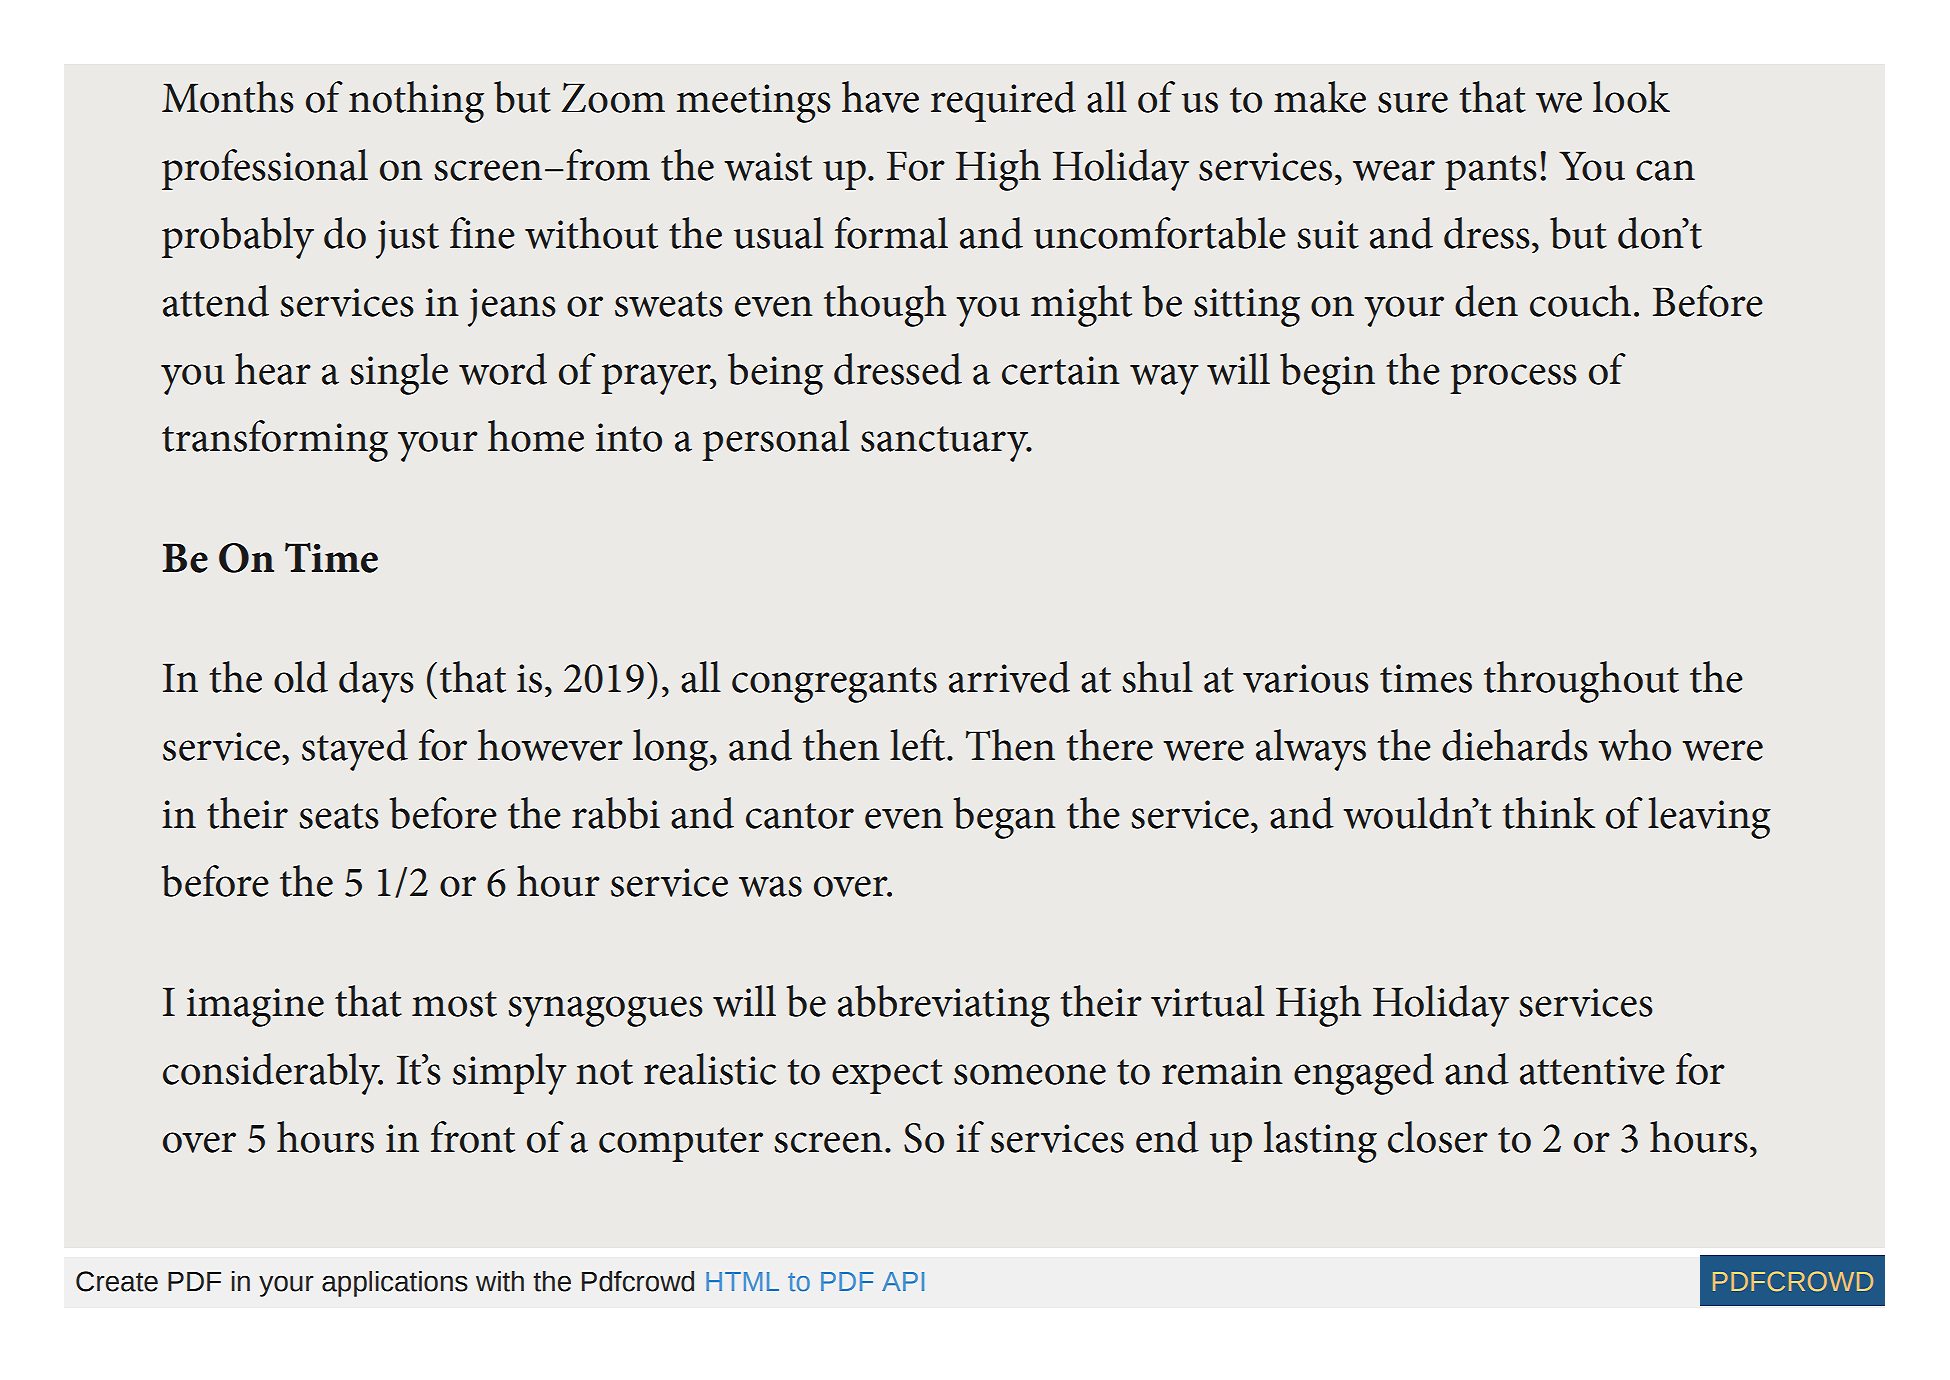 The width and height of the document is (1950, 1380). What do you see at coordinates (1581, 682) in the document?
I see `throughout` at bounding box center [1581, 682].
